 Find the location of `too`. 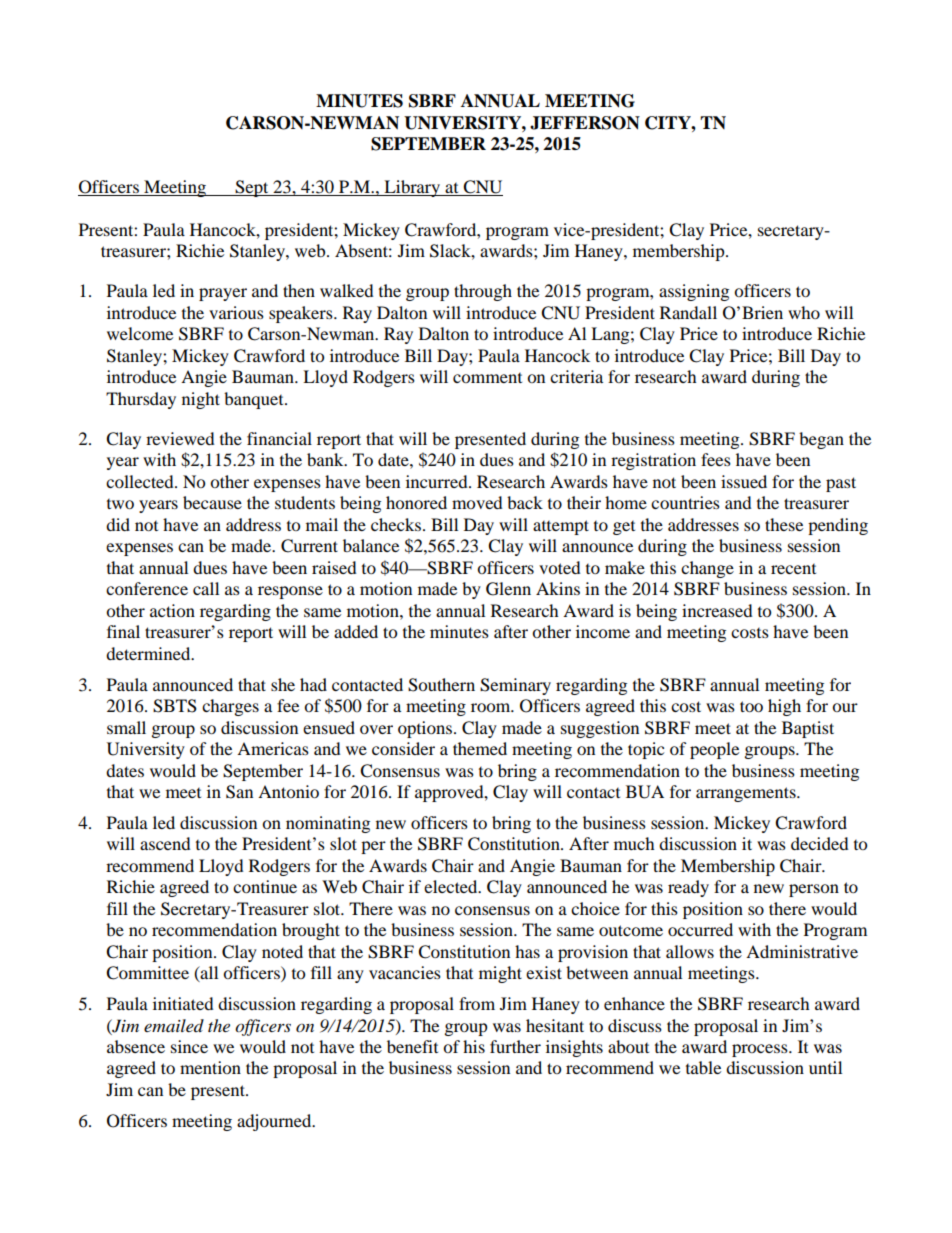

too is located at coordinates (751, 706).
